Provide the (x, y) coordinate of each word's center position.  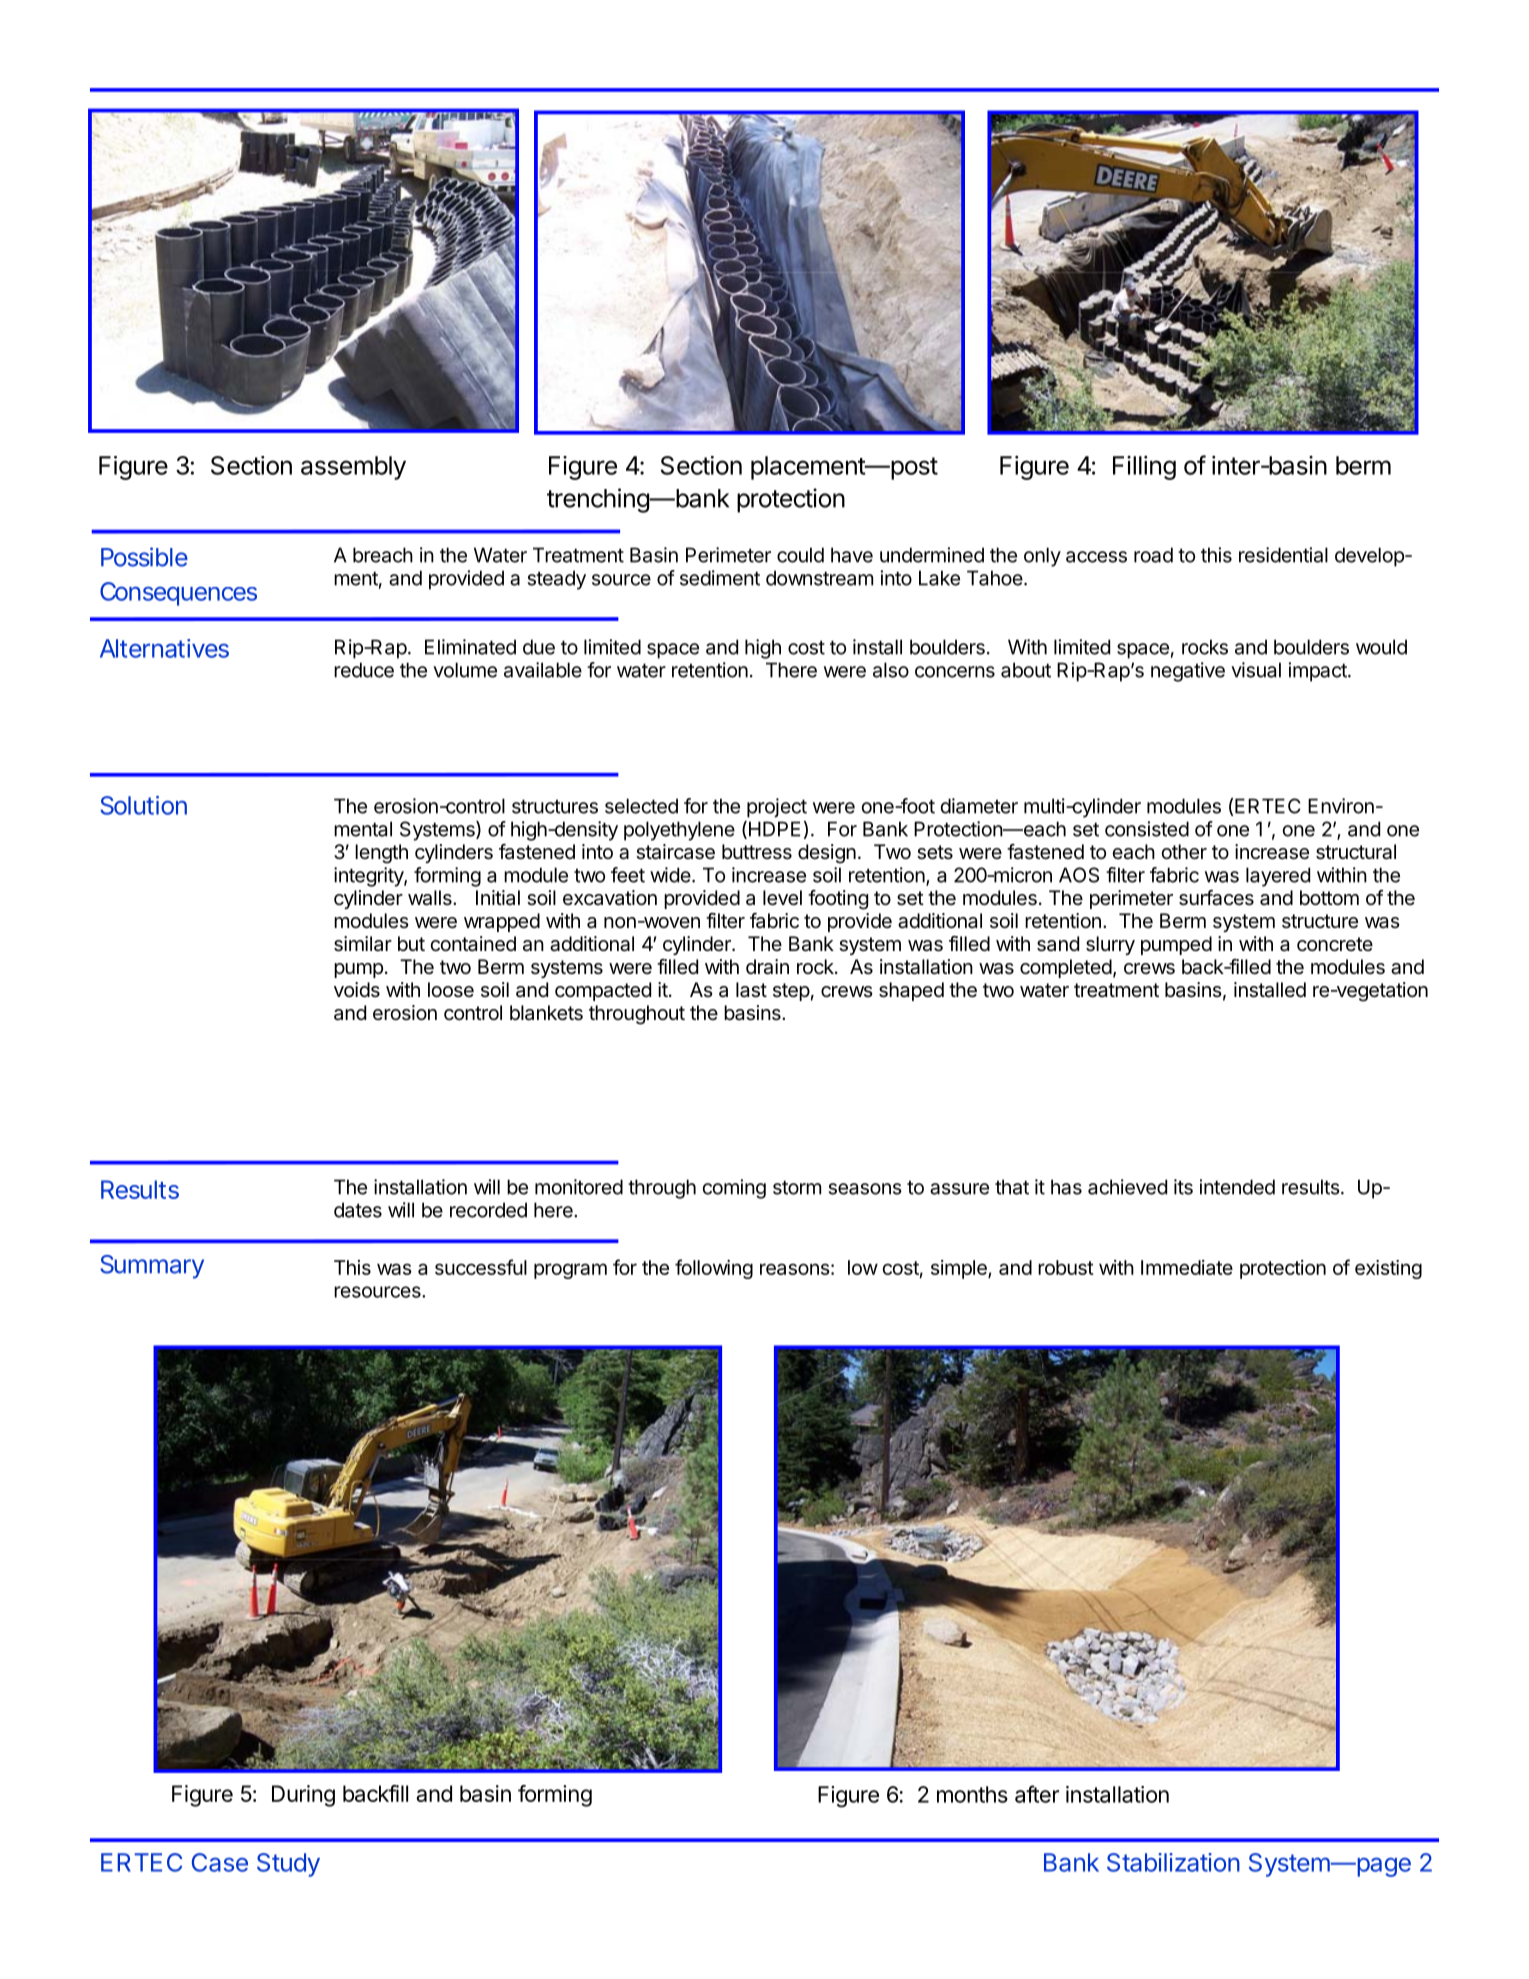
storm (797, 1187)
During (303, 1796)
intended (1237, 1187)
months (972, 1794)
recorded (488, 1210)
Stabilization (1173, 1862)
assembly (353, 468)
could (800, 555)
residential (1283, 555)
